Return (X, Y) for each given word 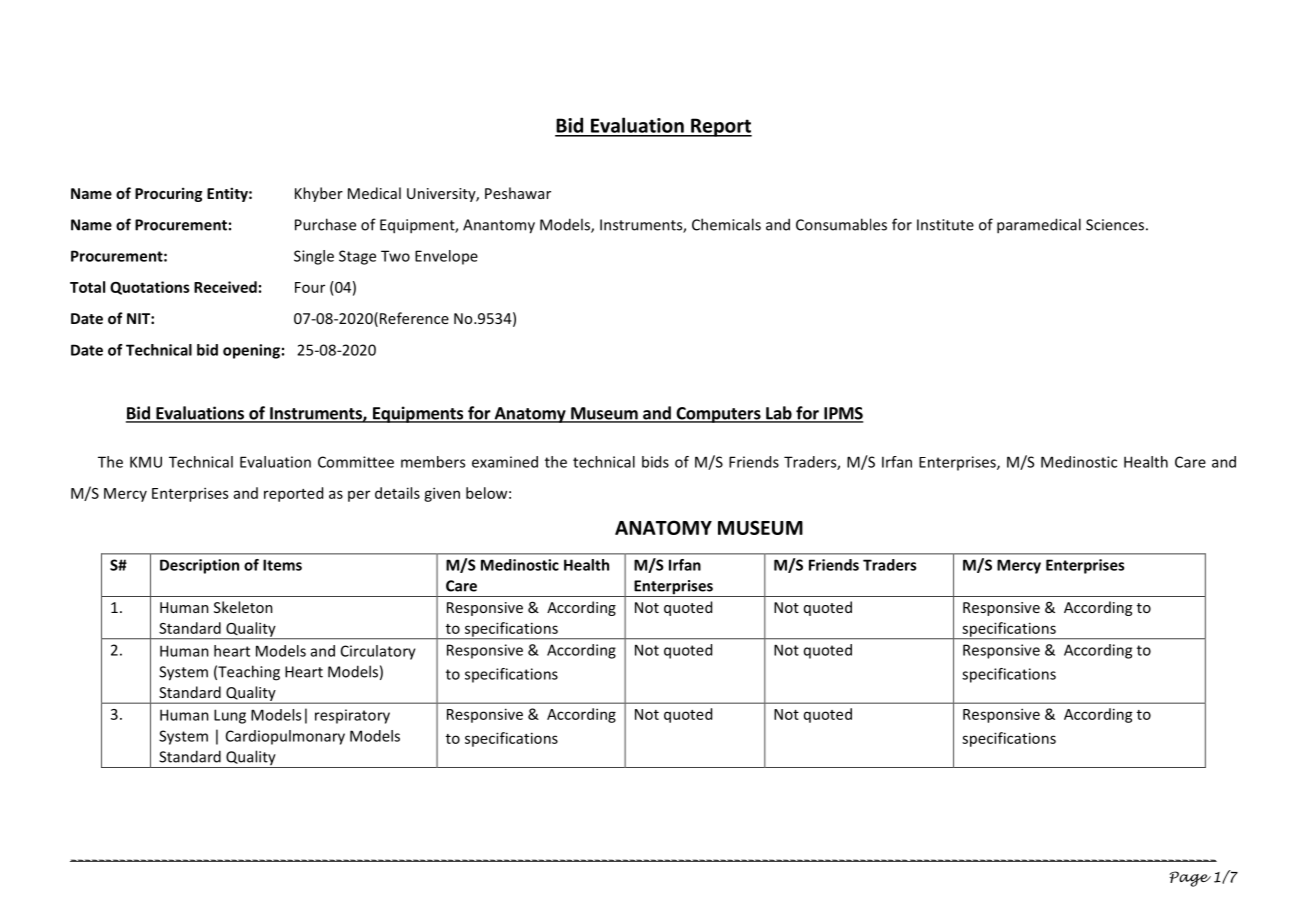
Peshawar (518, 193)
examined (505, 462)
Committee (356, 462)
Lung (230, 716)
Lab (779, 414)
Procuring (168, 194)
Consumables (841, 224)
